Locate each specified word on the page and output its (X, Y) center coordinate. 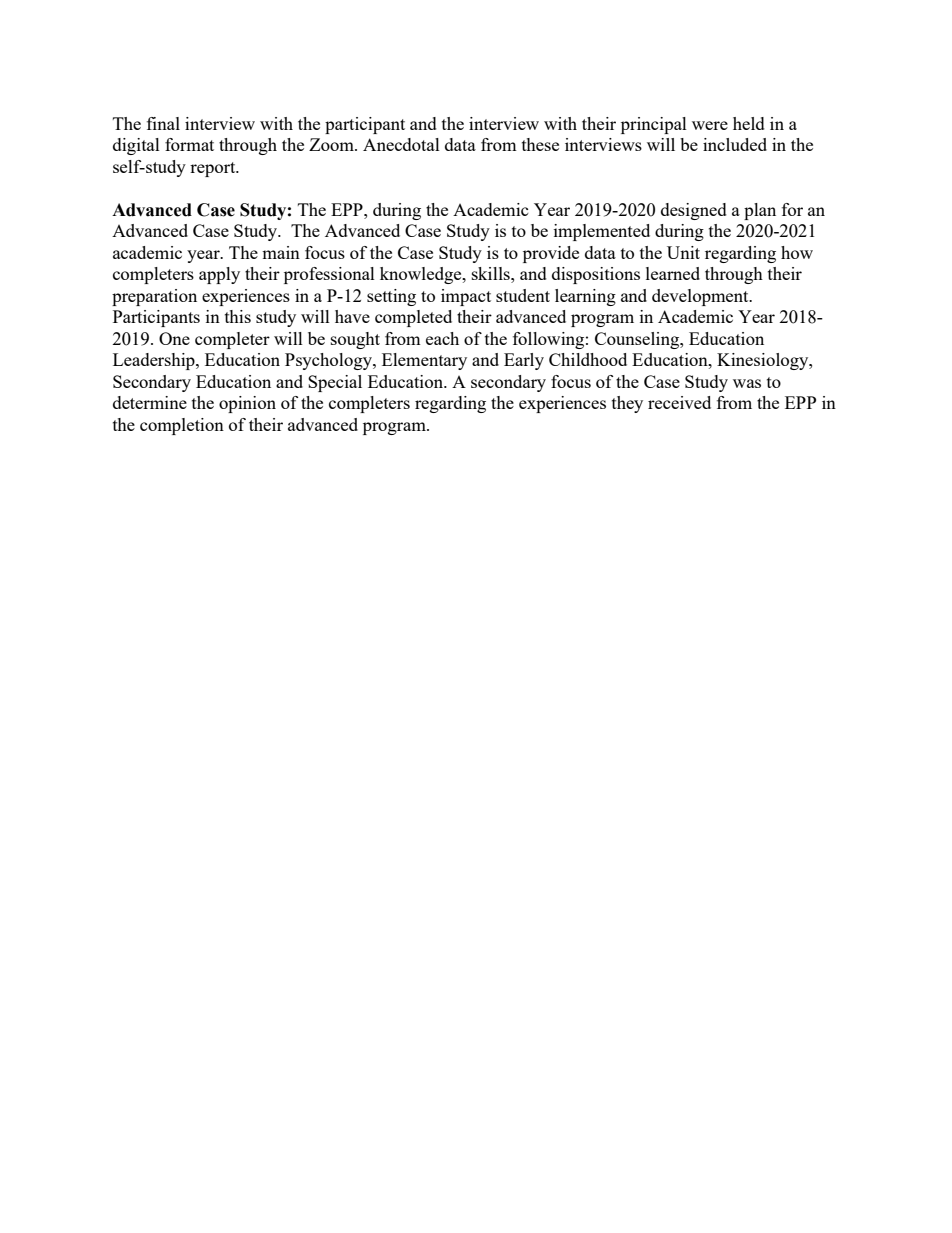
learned (673, 273)
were (710, 125)
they (627, 404)
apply (219, 275)
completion (182, 426)
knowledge (422, 275)
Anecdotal (401, 144)
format (189, 144)
